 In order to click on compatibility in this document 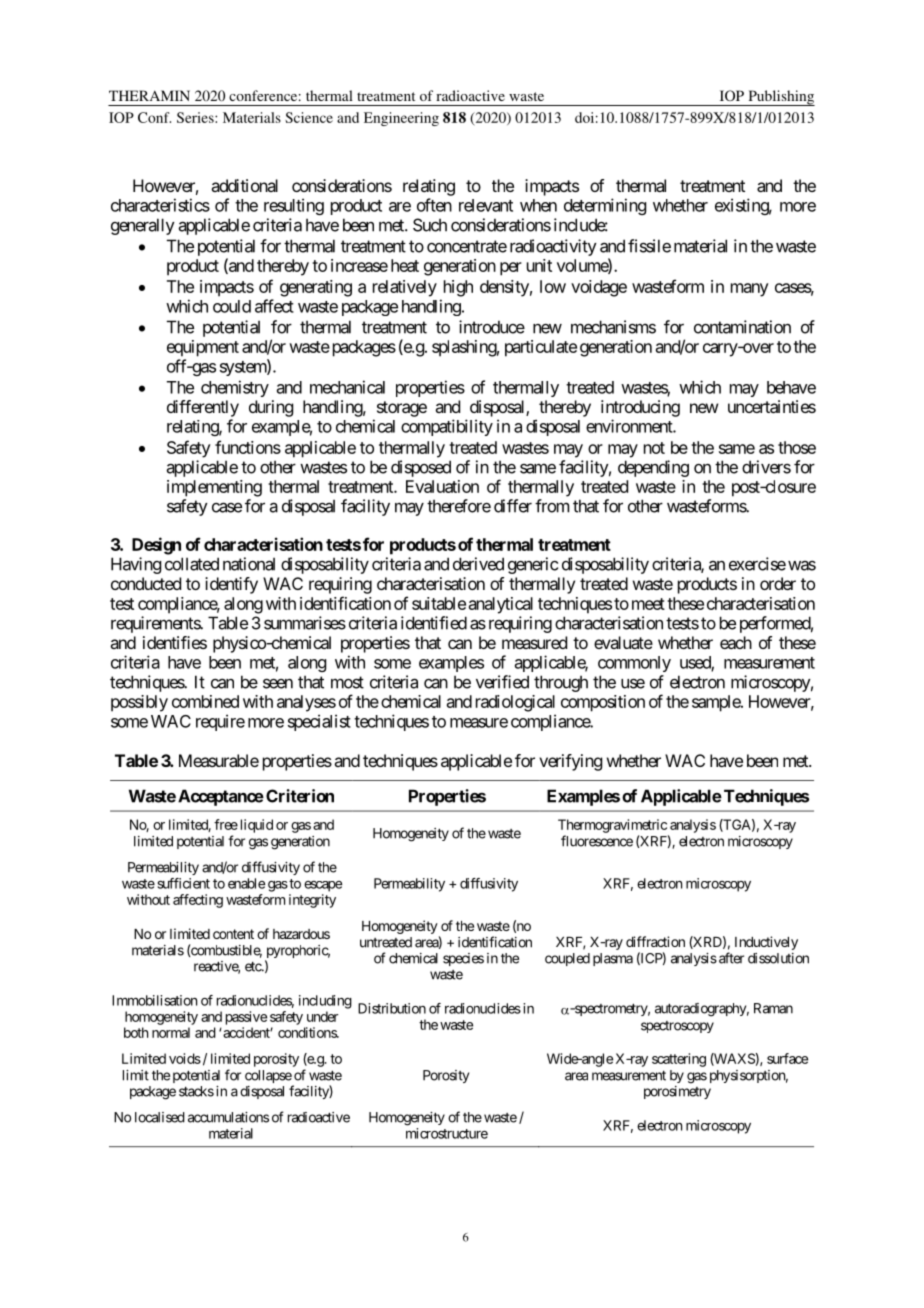, I will do `click(447, 427)`.
